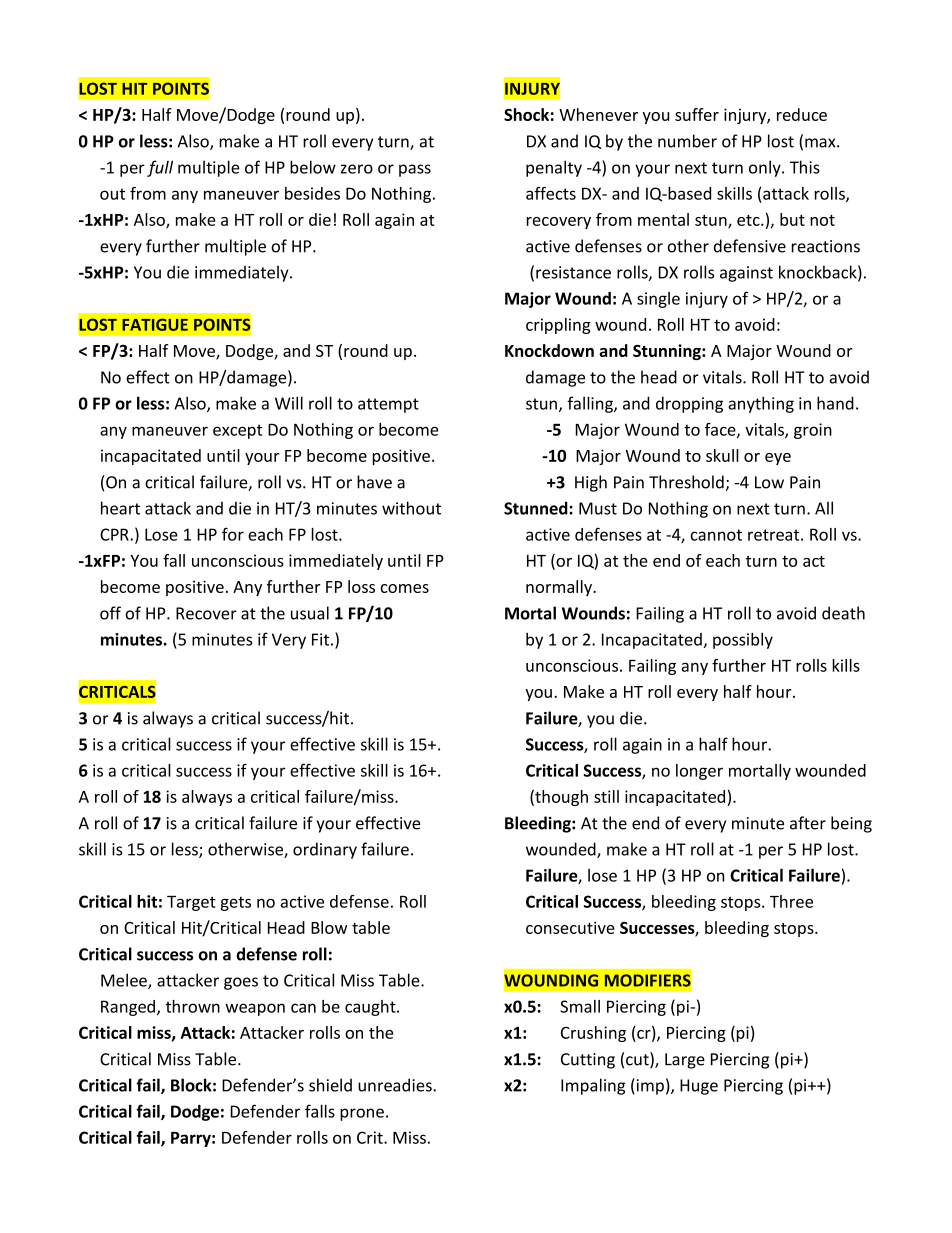  What do you see at coordinates (193, 1006) in the document?
I see `thrown` at bounding box center [193, 1006].
